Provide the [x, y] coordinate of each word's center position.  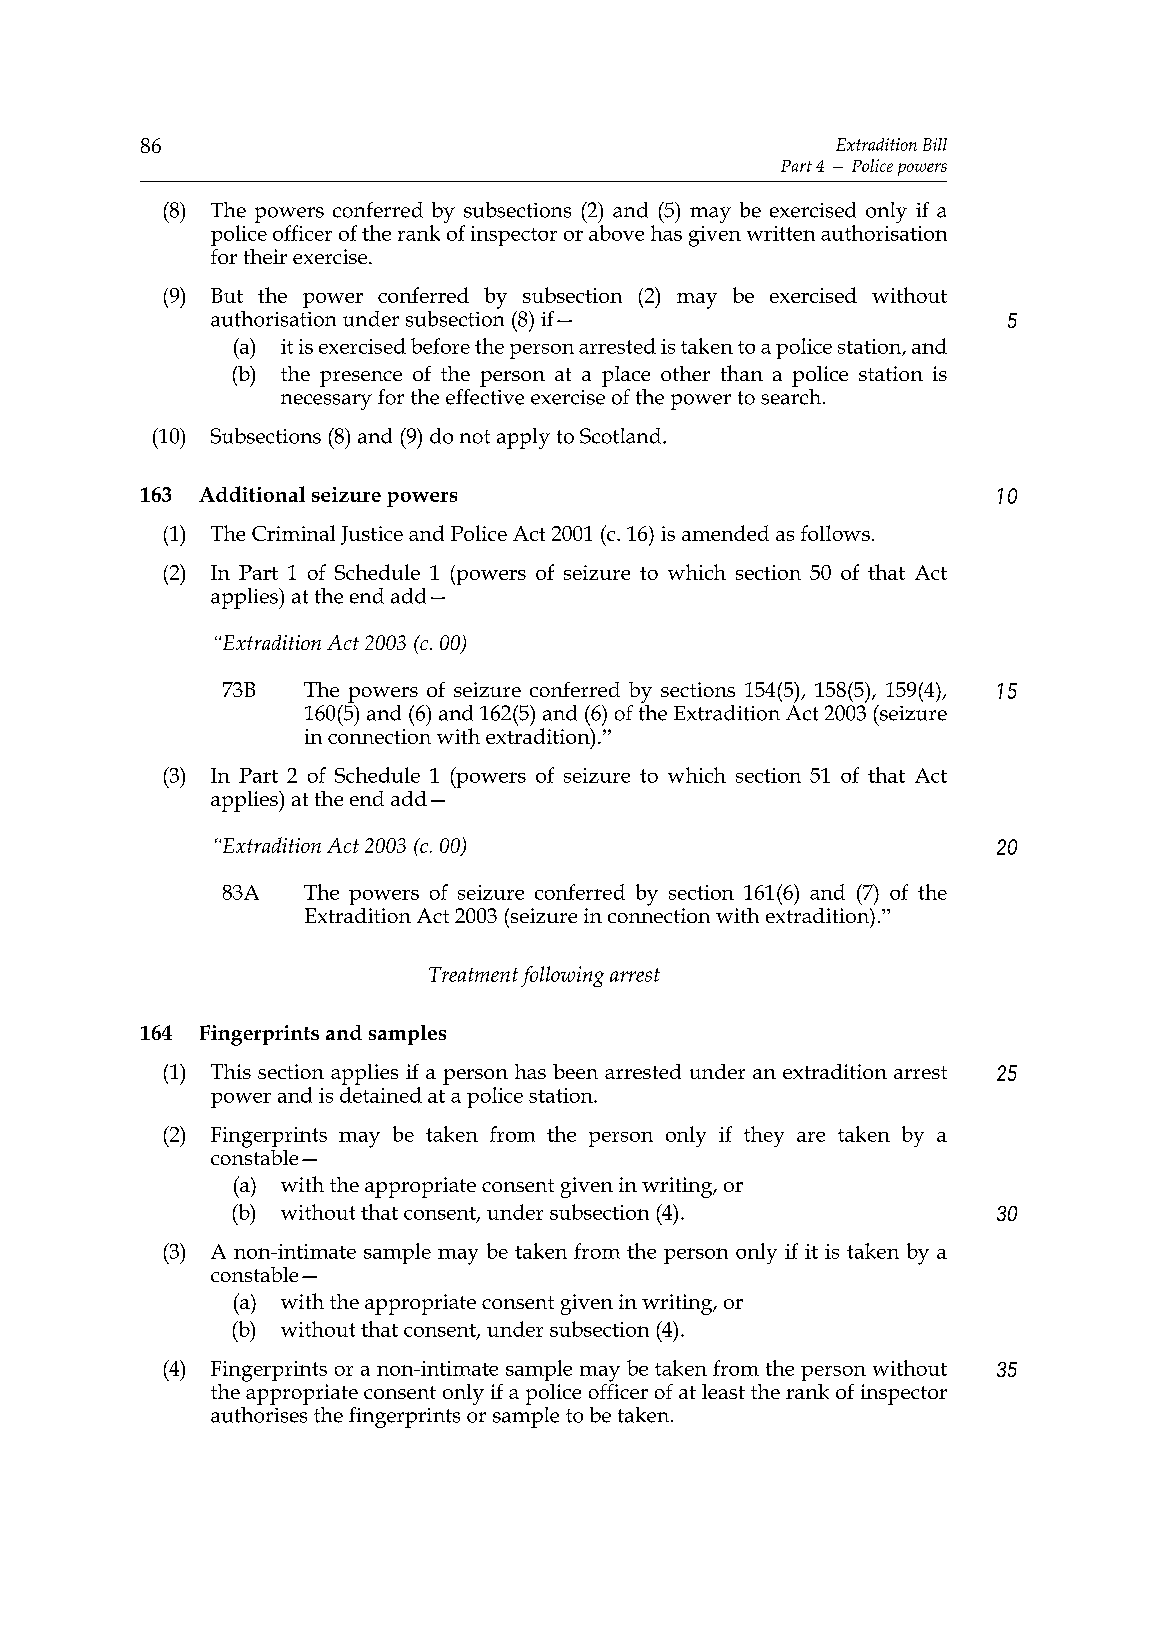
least [723, 1391]
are [811, 1137]
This [231, 1071]
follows [835, 533]
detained [381, 1093]
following [562, 976]
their [265, 256]
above [616, 233]
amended [725, 533]
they [764, 1136]
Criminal [293, 533]
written [781, 233]
